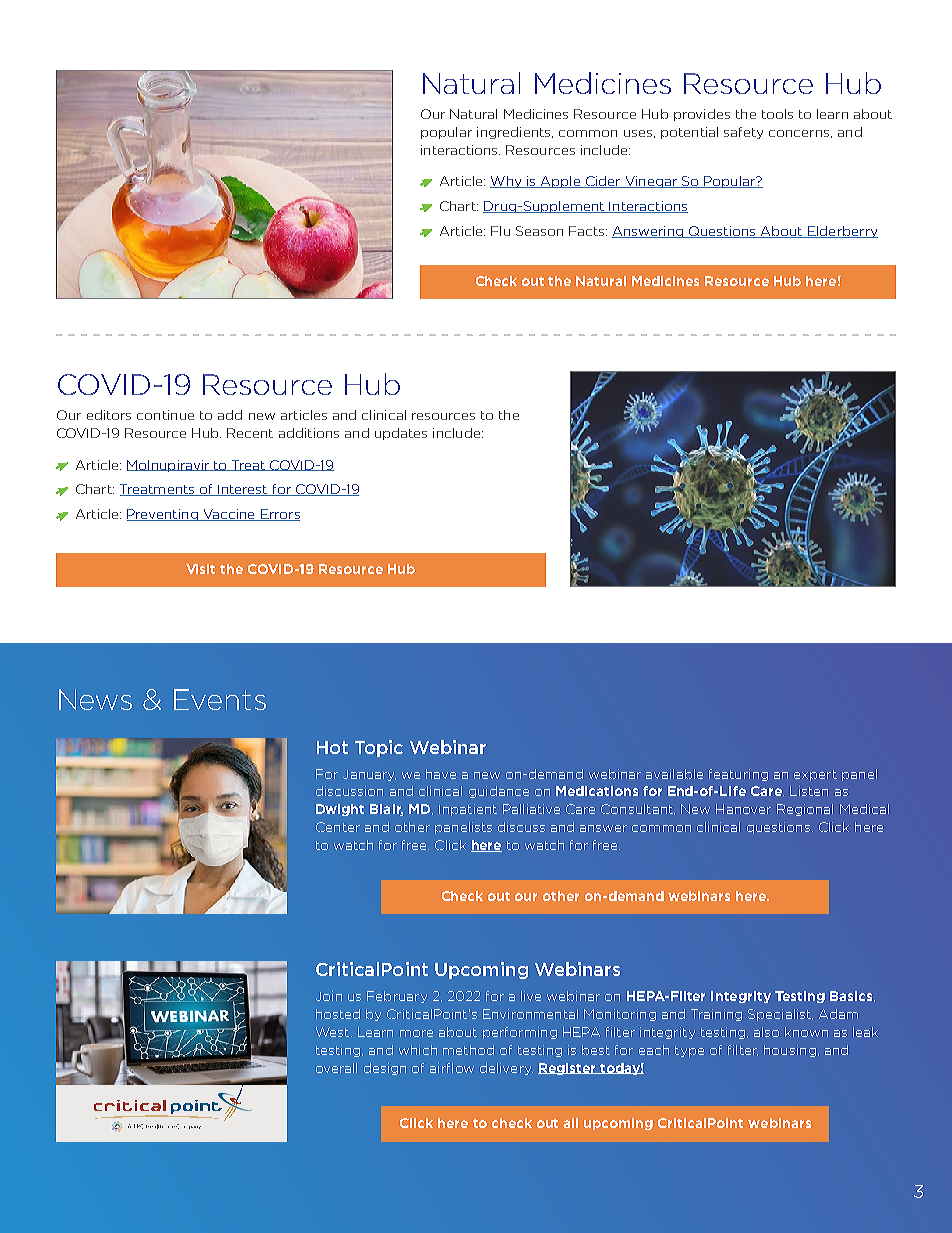 This page has height=1233, width=952. I want to click on featuring, so click(738, 775).
